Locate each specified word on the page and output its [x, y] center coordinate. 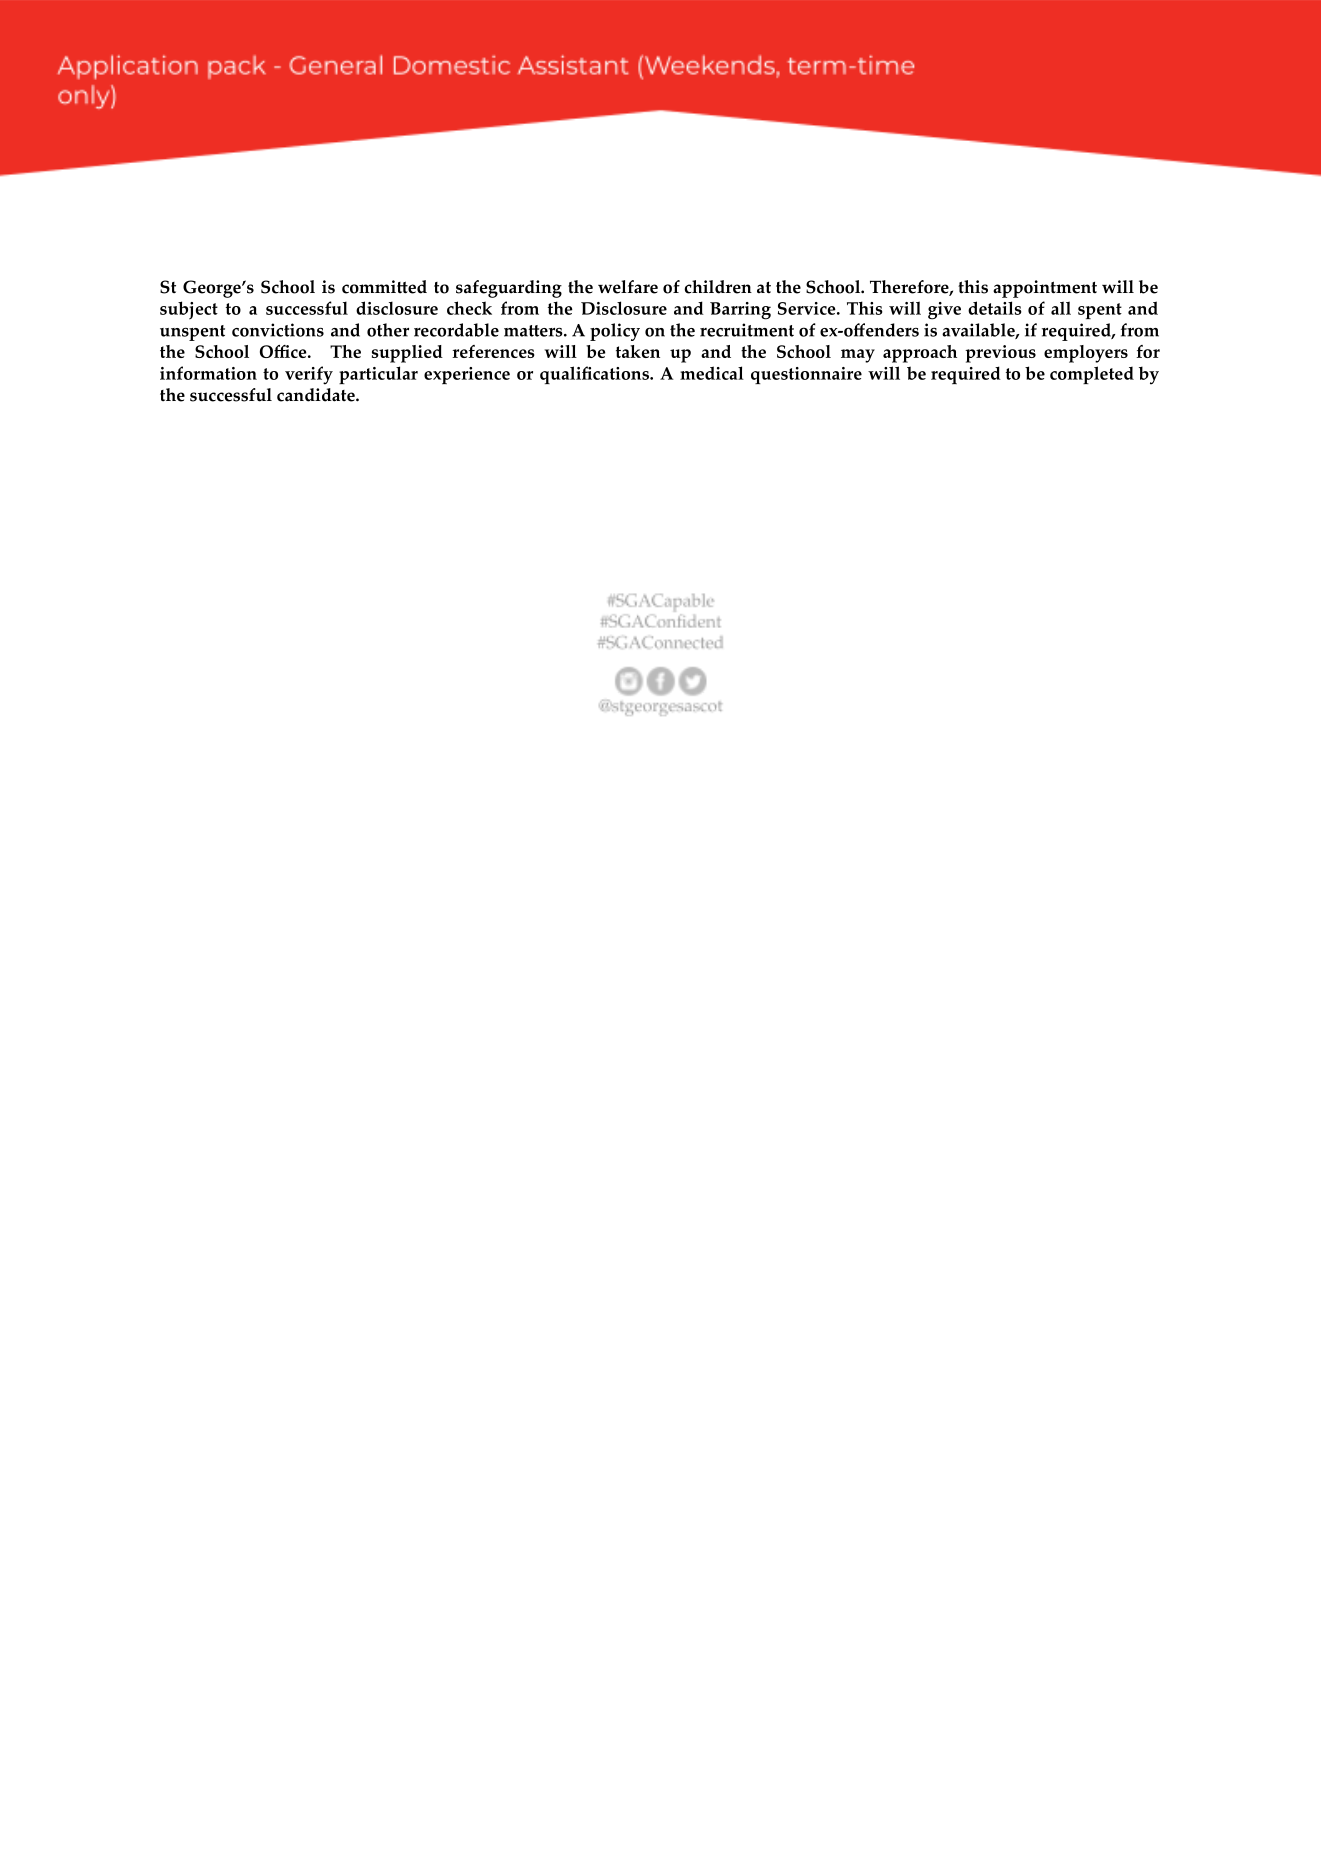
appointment [1045, 289]
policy [615, 332]
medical [712, 373]
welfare [628, 287]
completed [1092, 375]
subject [189, 310]
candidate [317, 395]
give [944, 311]
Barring [740, 311]
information [208, 373]
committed [384, 287]
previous [1000, 354]
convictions [278, 330]
